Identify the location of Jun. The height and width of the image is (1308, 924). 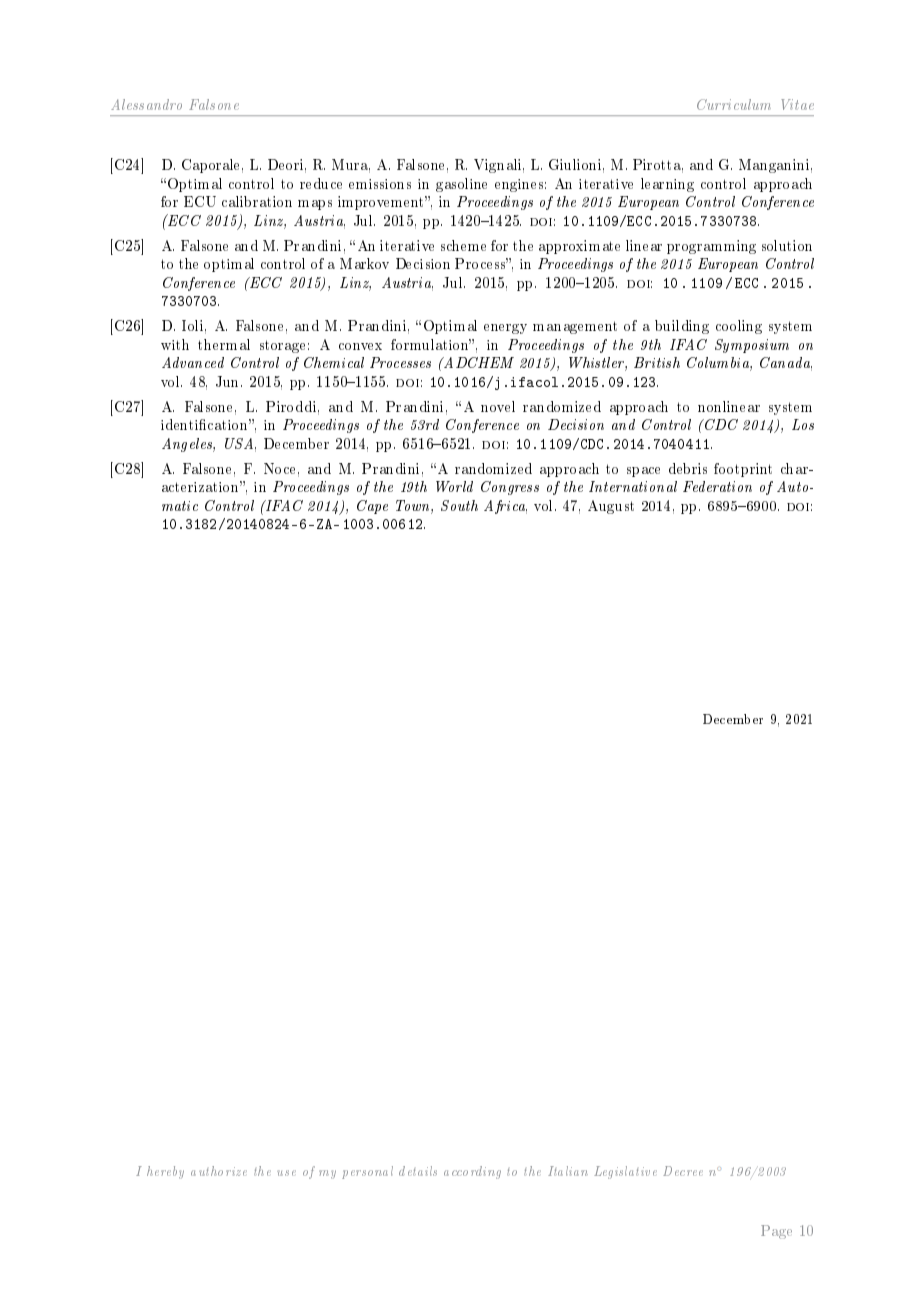
(229, 381).
